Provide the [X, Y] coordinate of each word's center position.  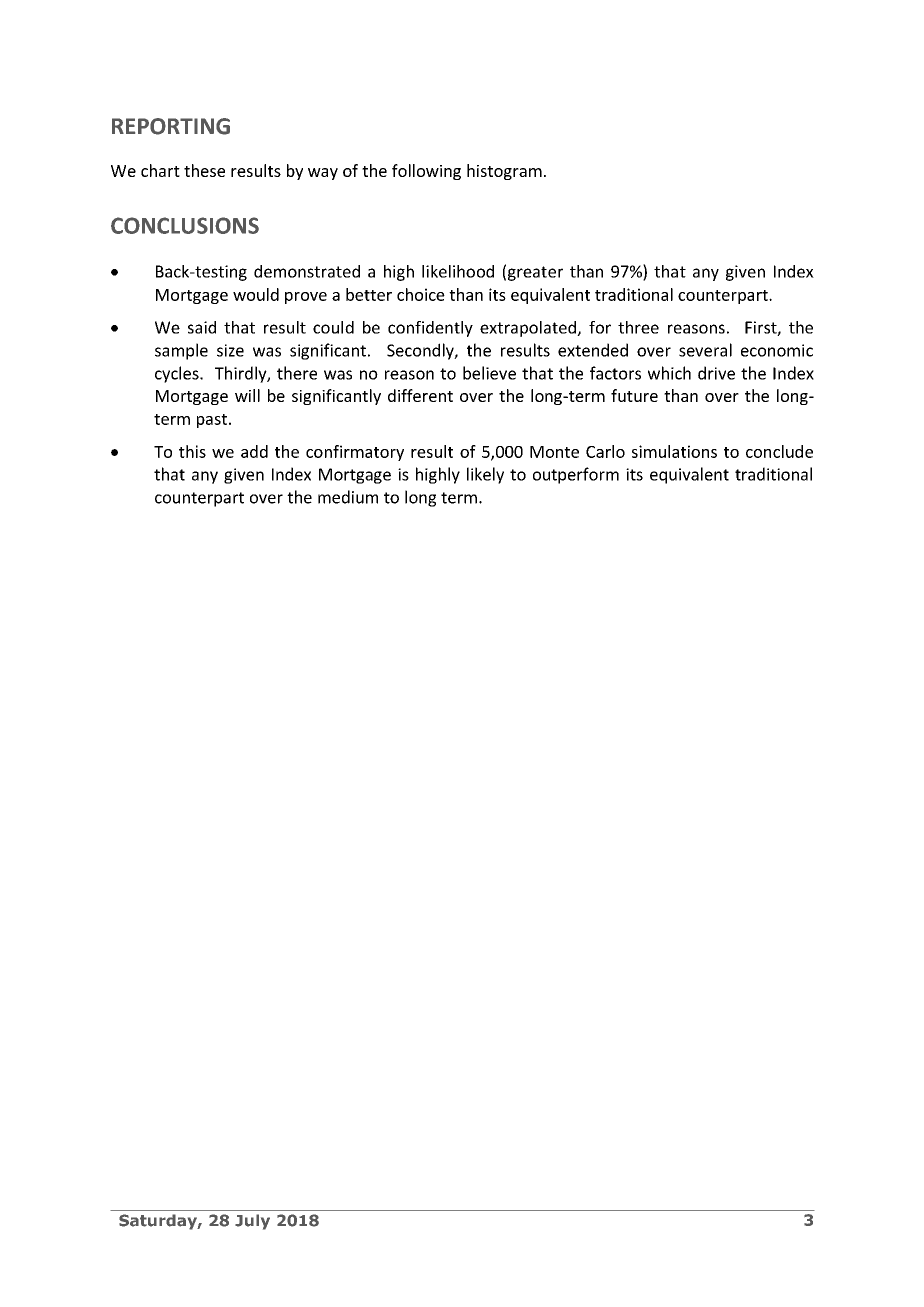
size [230, 350]
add [254, 451]
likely [485, 475]
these [204, 170]
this [192, 451]
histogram [504, 172]
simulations [674, 451]
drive [716, 373]
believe [489, 373]
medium [348, 497]
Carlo [605, 451]
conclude [779, 451]
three [638, 327]
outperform [576, 475]
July [252, 1222]
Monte [554, 452]
